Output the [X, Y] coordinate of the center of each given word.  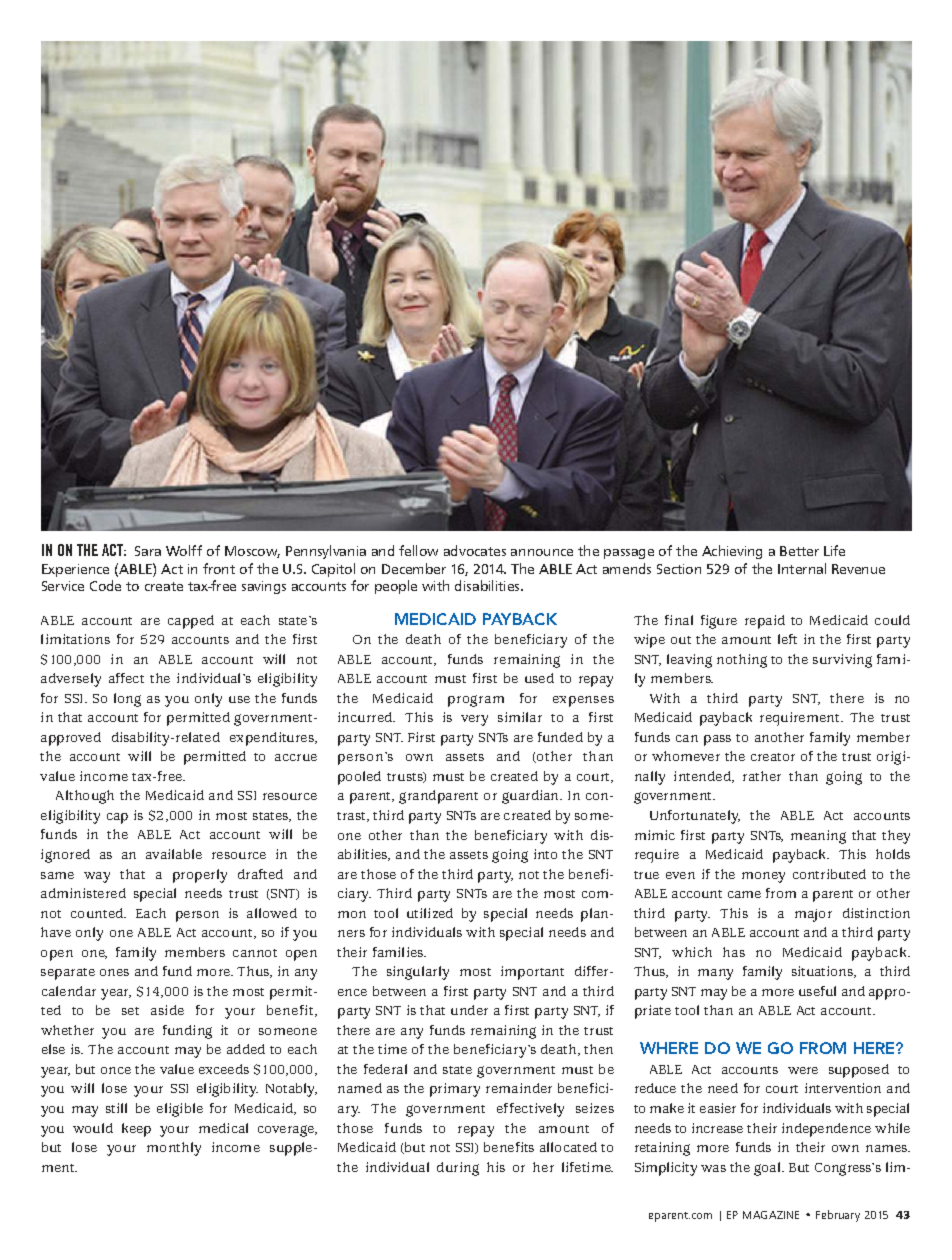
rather [762, 776]
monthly [174, 1149]
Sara [148, 551]
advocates [475, 550]
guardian [531, 797]
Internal [802, 568]
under [469, 1010]
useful [817, 991]
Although [85, 797]
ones [114, 972]
